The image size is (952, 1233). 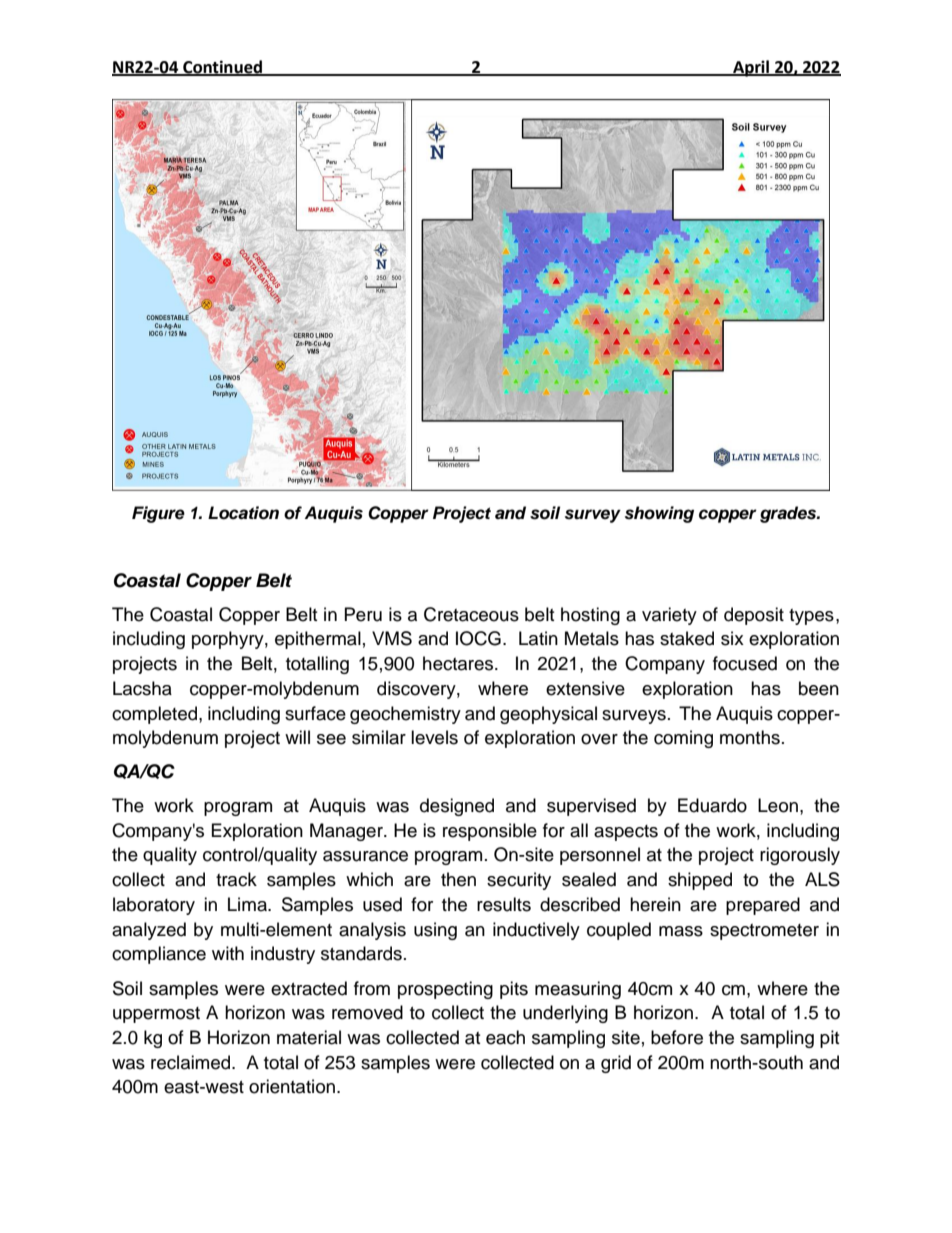 What do you see at coordinates (471, 614) in the screenshot?
I see `Cretaceous` at bounding box center [471, 614].
